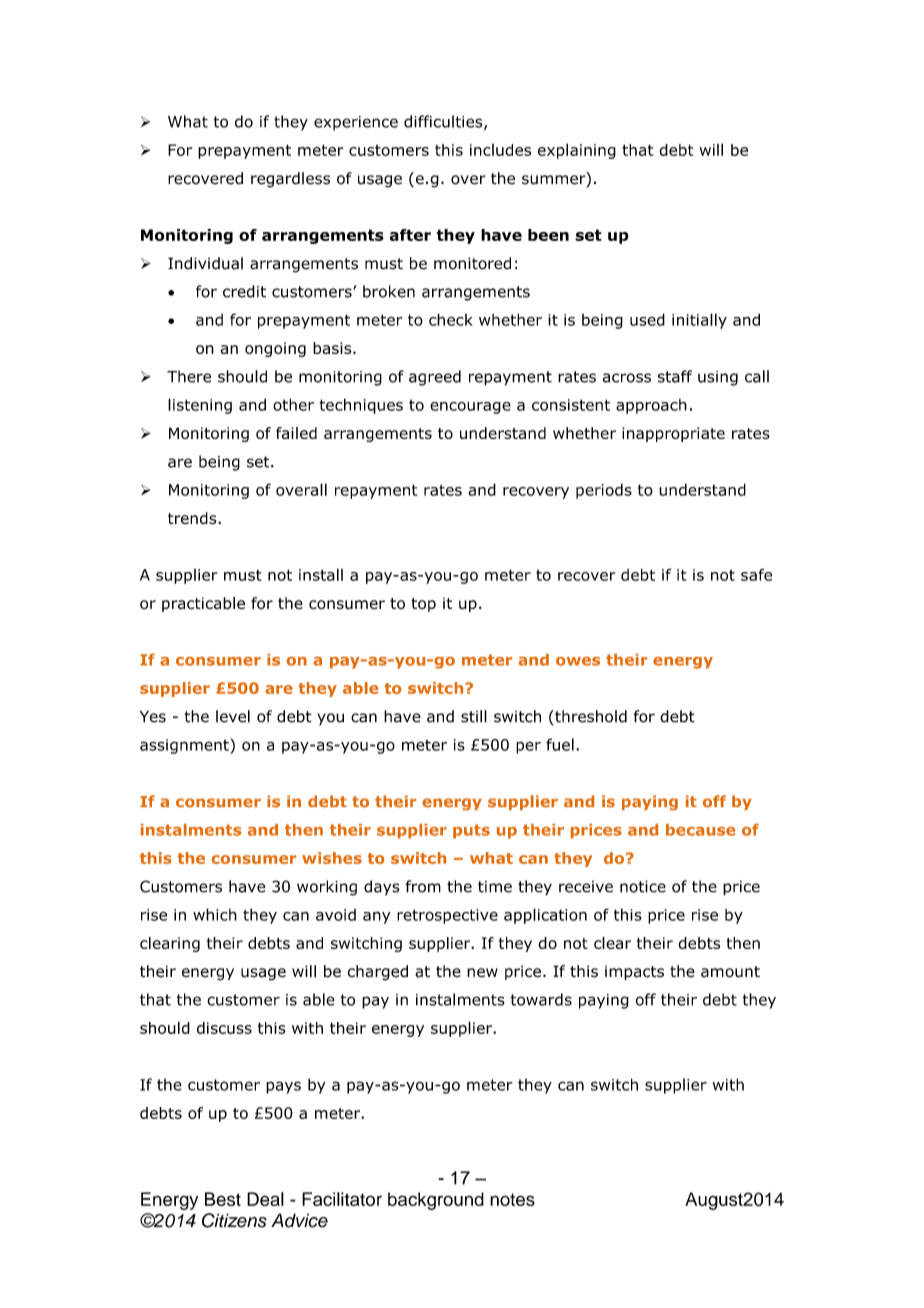 The image size is (924, 1308). What do you see at coordinates (590, 716) in the screenshot?
I see `threshold` at bounding box center [590, 716].
